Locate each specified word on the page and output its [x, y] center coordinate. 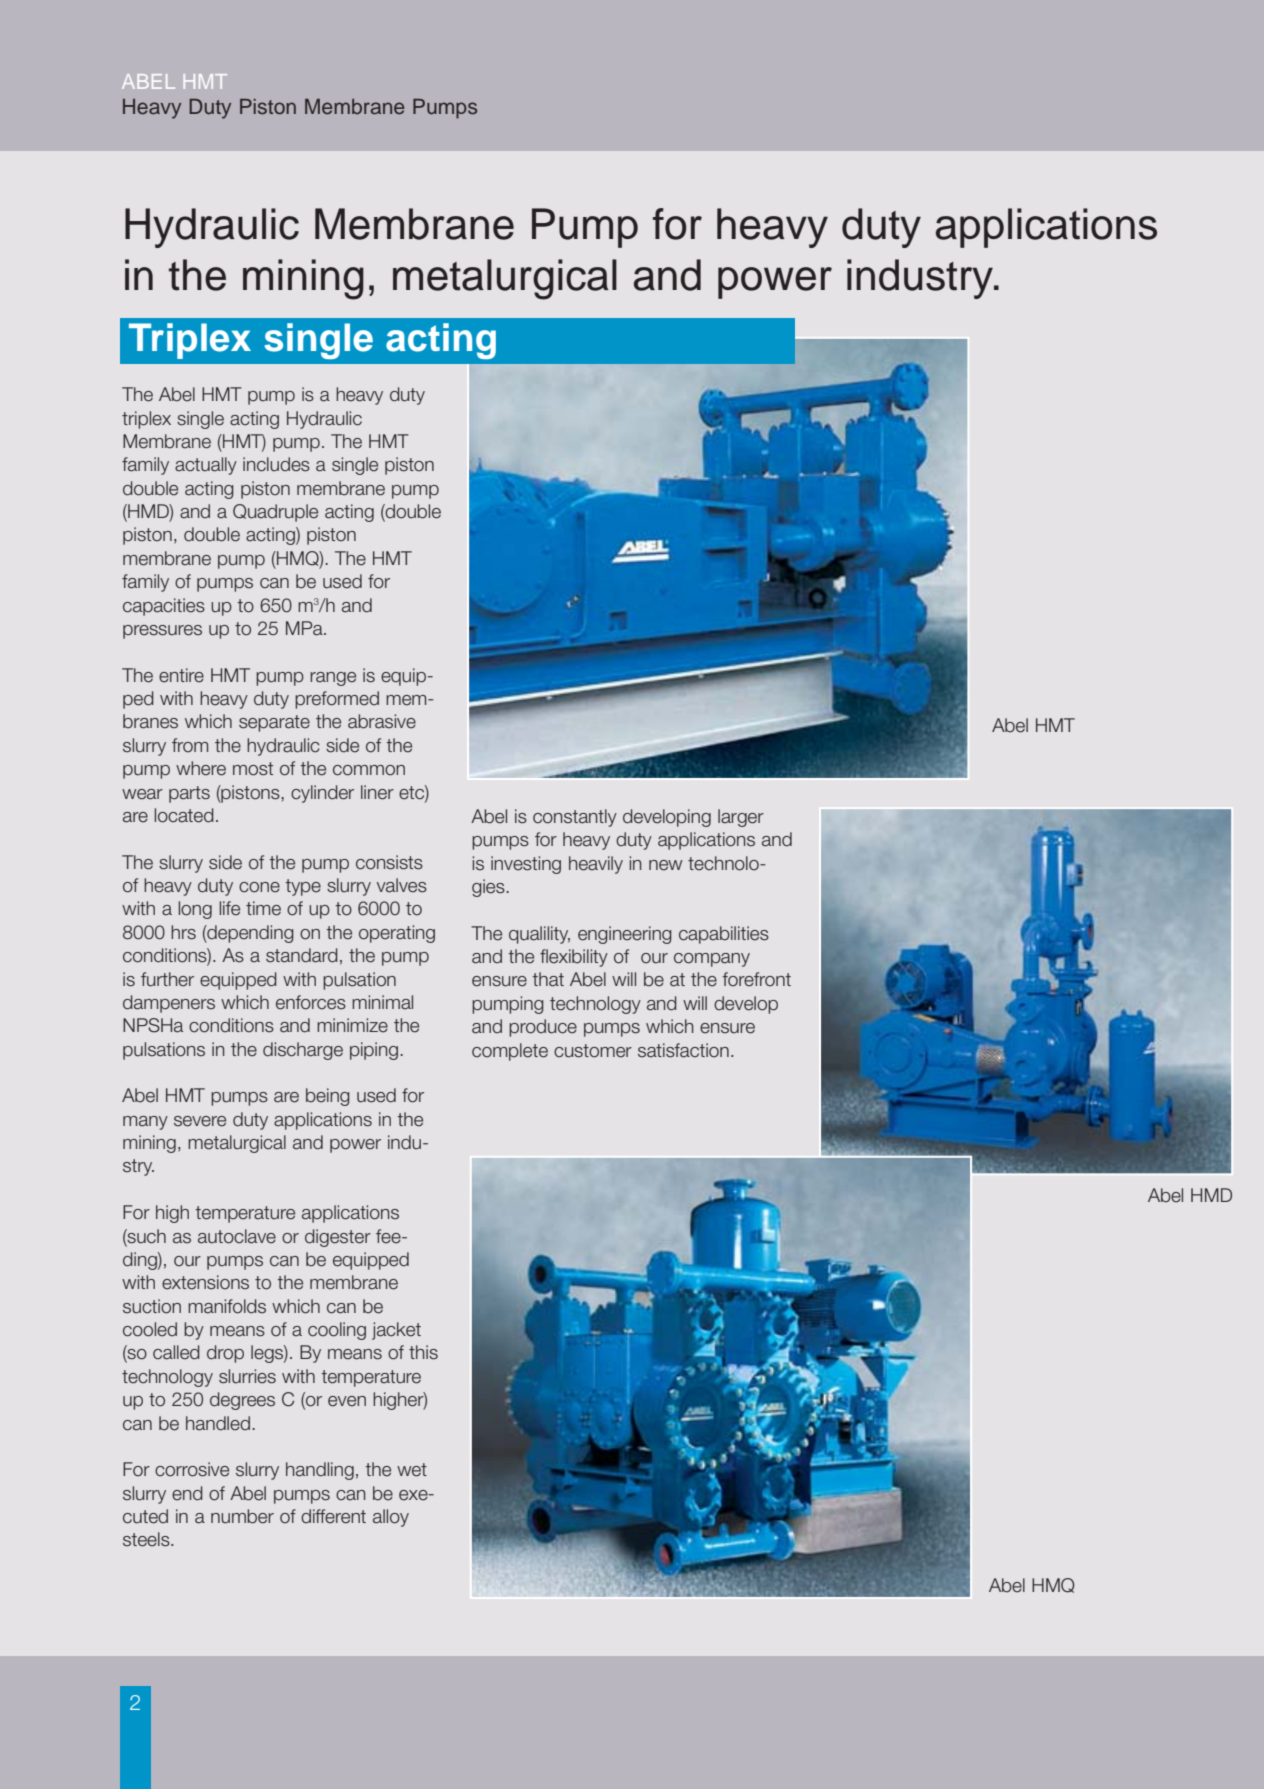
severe [200, 1121]
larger [741, 818]
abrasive [382, 721]
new [666, 865]
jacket [396, 1331]
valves [402, 885]
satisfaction [683, 1050]
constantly [575, 818]
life [229, 908]
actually [206, 466]
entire [181, 675]
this [423, 1352]
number [242, 1516]
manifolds [227, 1306]
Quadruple [275, 513]
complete [510, 1052]
